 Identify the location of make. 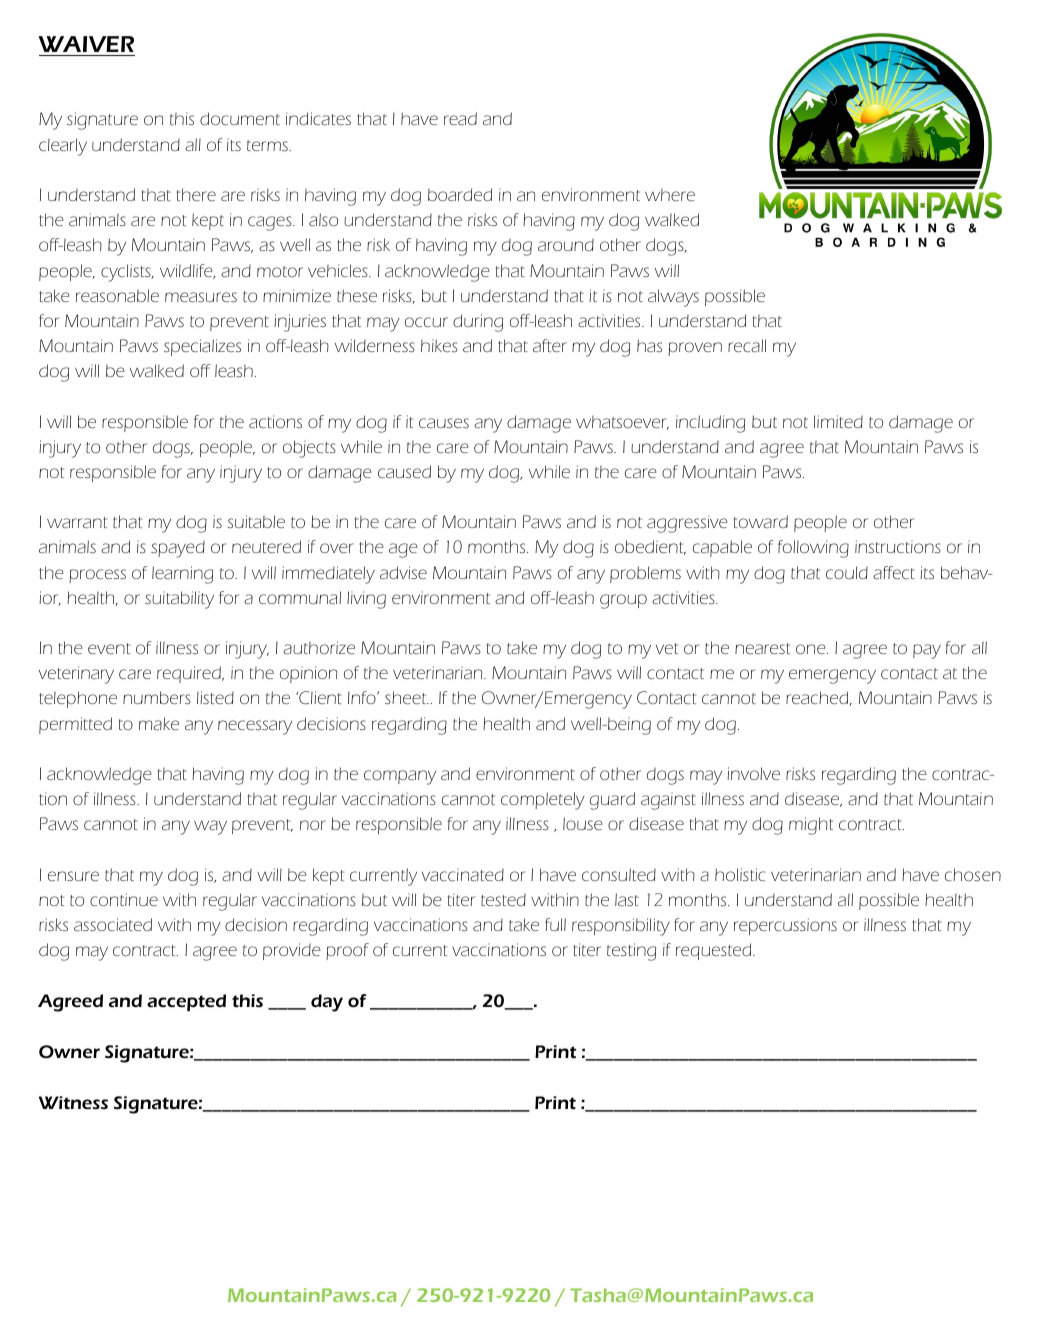
(159, 723).
